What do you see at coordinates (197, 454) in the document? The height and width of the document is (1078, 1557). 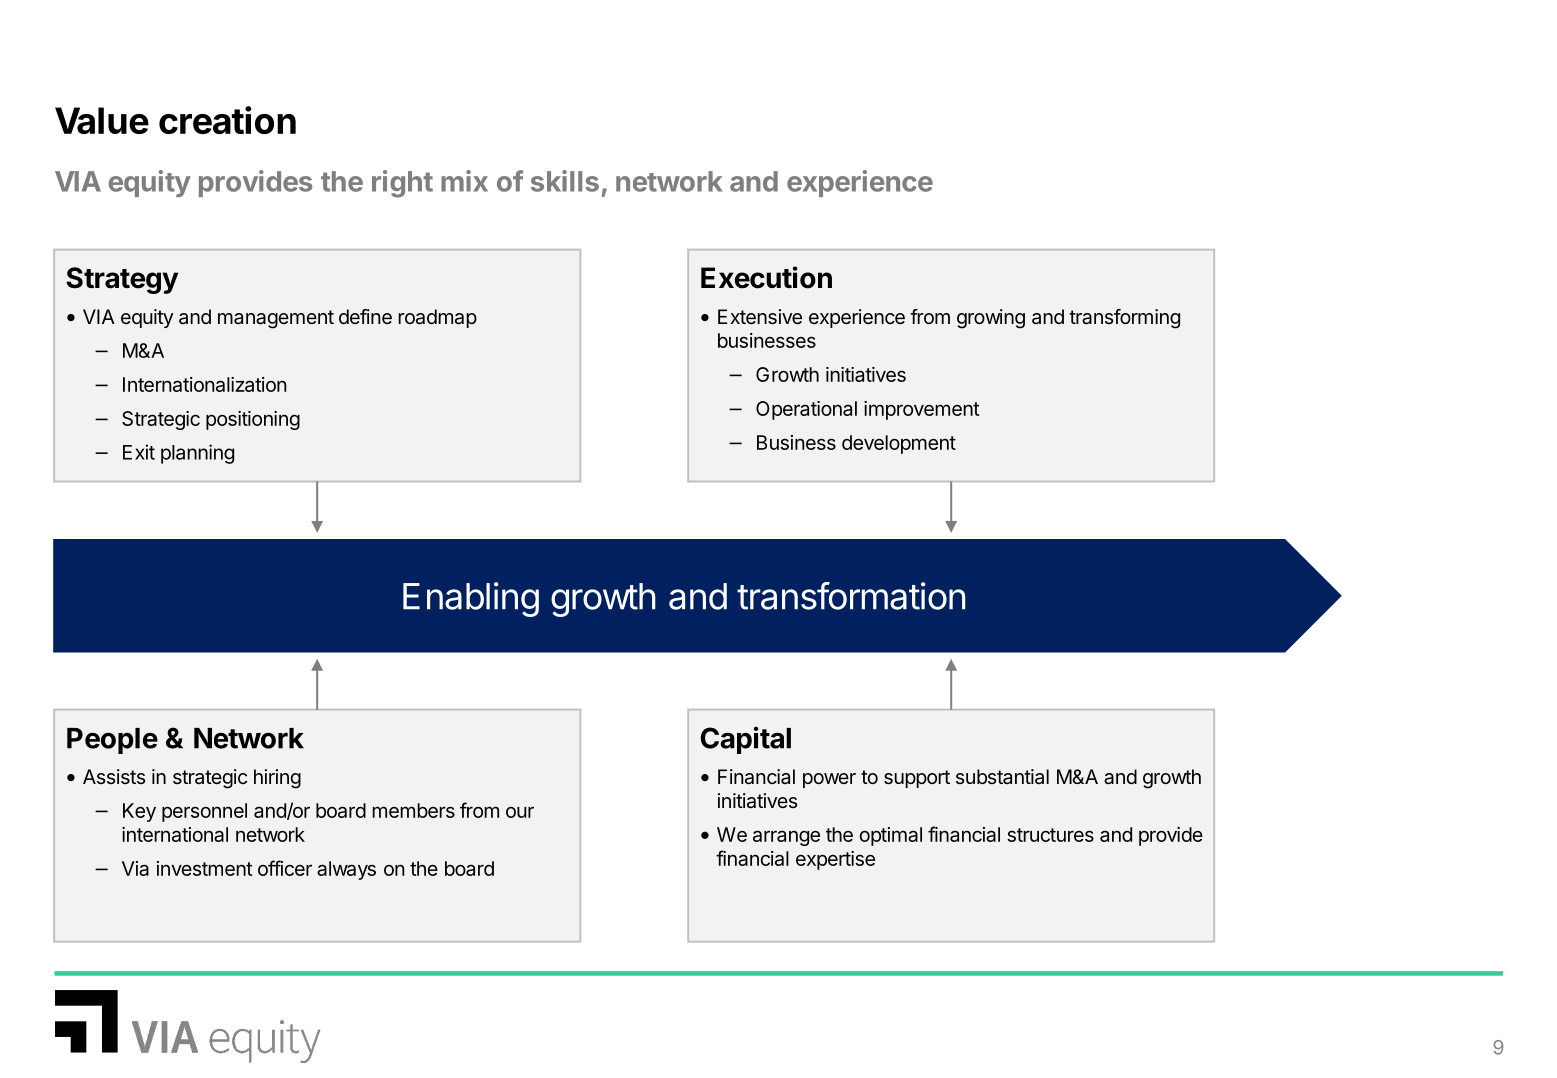 I see `planning` at bounding box center [197, 454].
